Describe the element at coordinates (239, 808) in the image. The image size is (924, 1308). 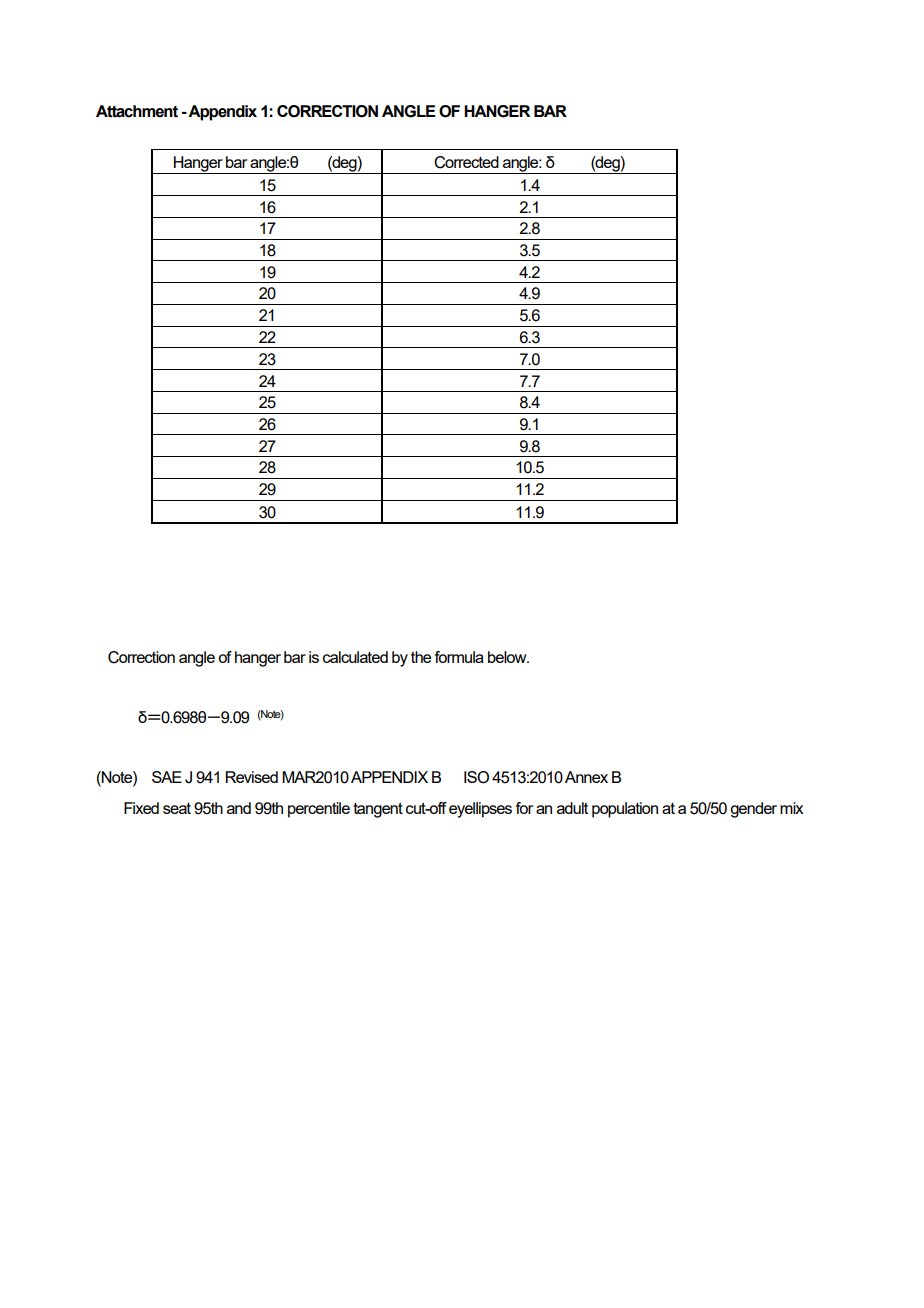
I see `and` at that location.
